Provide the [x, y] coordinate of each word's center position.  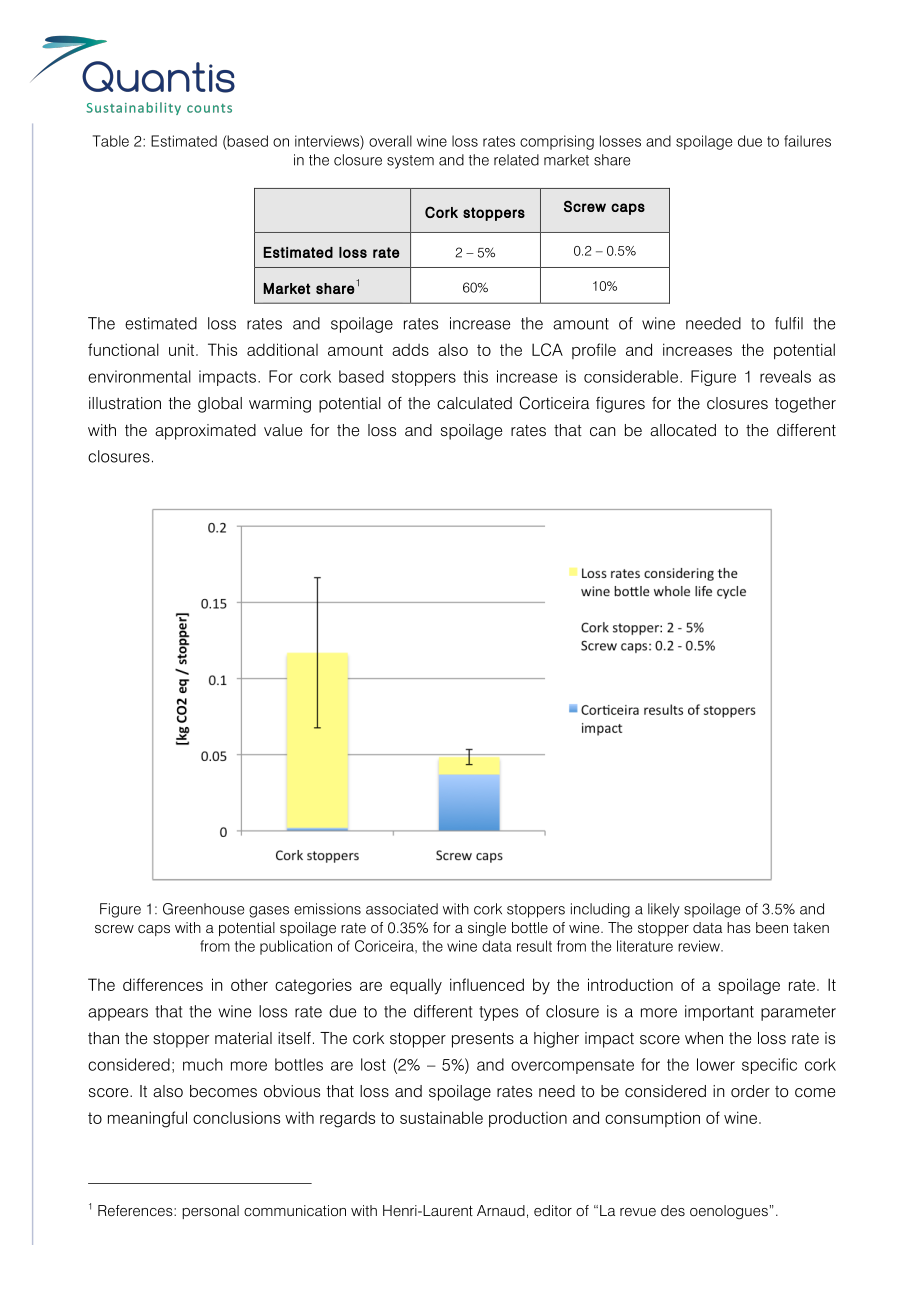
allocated [683, 430]
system [410, 162]
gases [269, 912]
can [603, 431]
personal [210, 1212]
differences [163, 984]
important [719, 1013]
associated [402, 909]
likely [664, 910]
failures [807, 141]
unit [183, 349]
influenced [487, 984]
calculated [474, 403]
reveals [785, 376]
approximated [205, 432]
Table [111, 141]
